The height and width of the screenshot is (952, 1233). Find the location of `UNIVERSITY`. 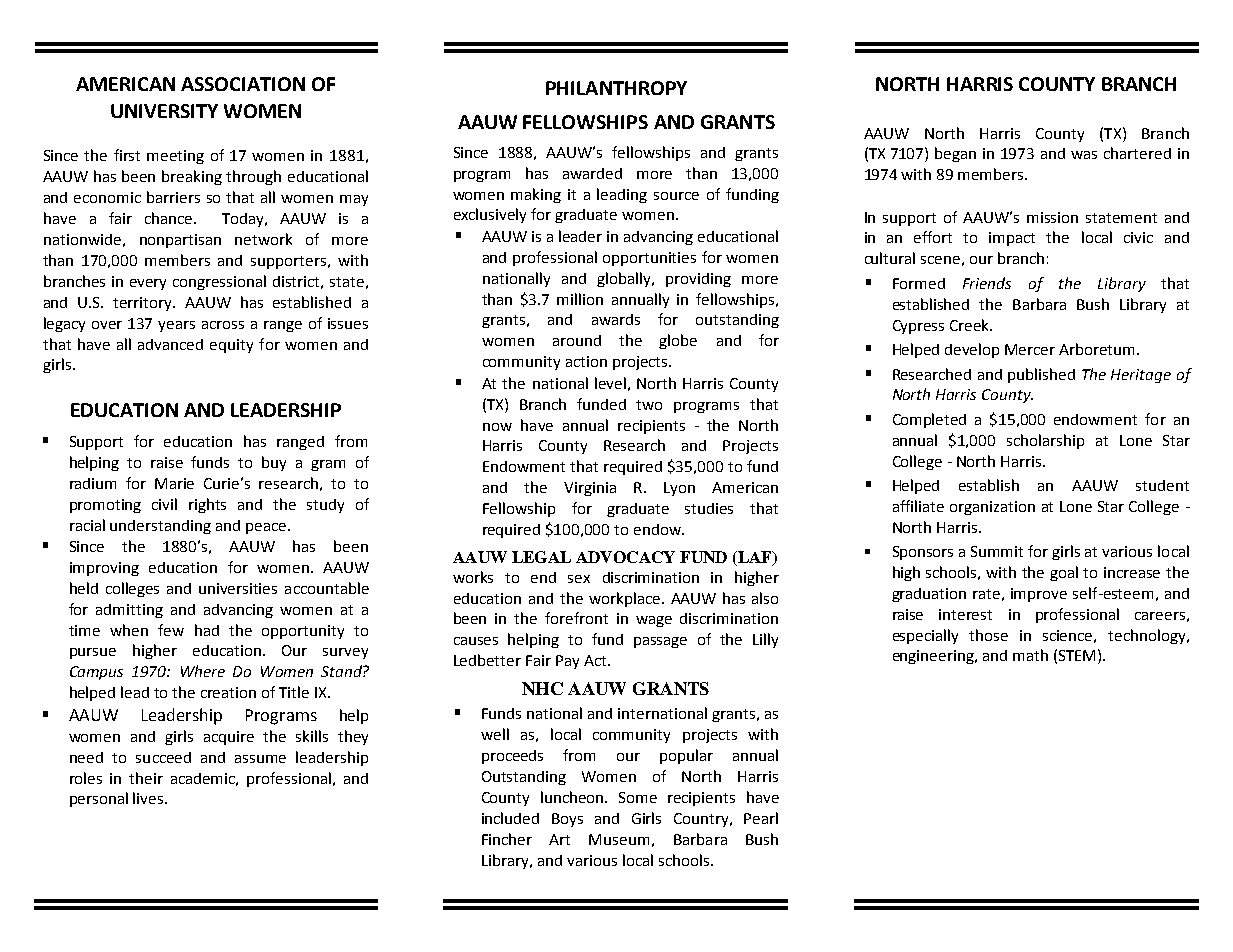

UNIVERSITY is located at coordinates (164, 111).
